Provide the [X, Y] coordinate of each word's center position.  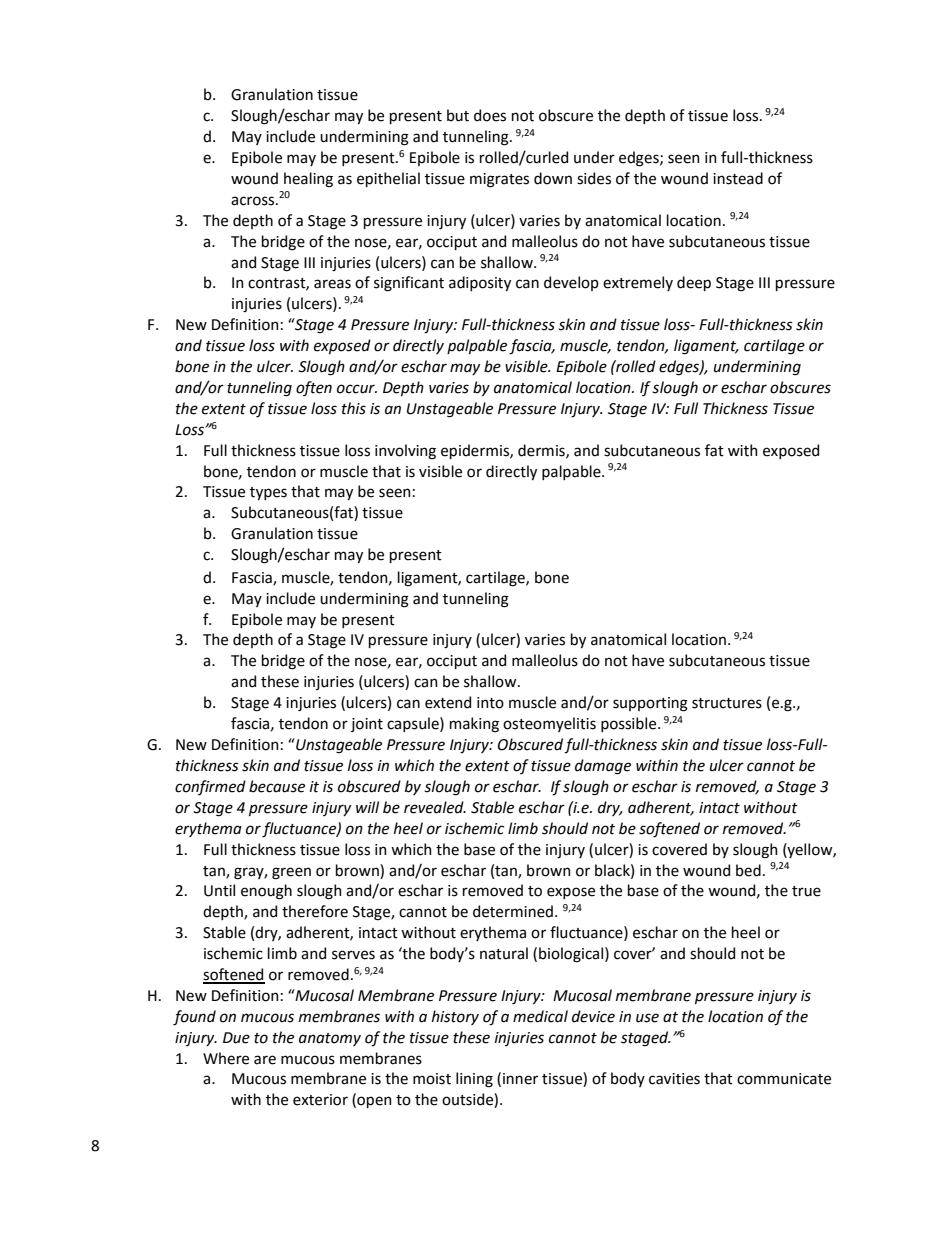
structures [727, 703]
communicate [784, 1079]
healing [308, 180]
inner [520, 1079]
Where [226, 1058]
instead [738, 178]
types [268, 493]
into [490, 703]
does [490, 115]
